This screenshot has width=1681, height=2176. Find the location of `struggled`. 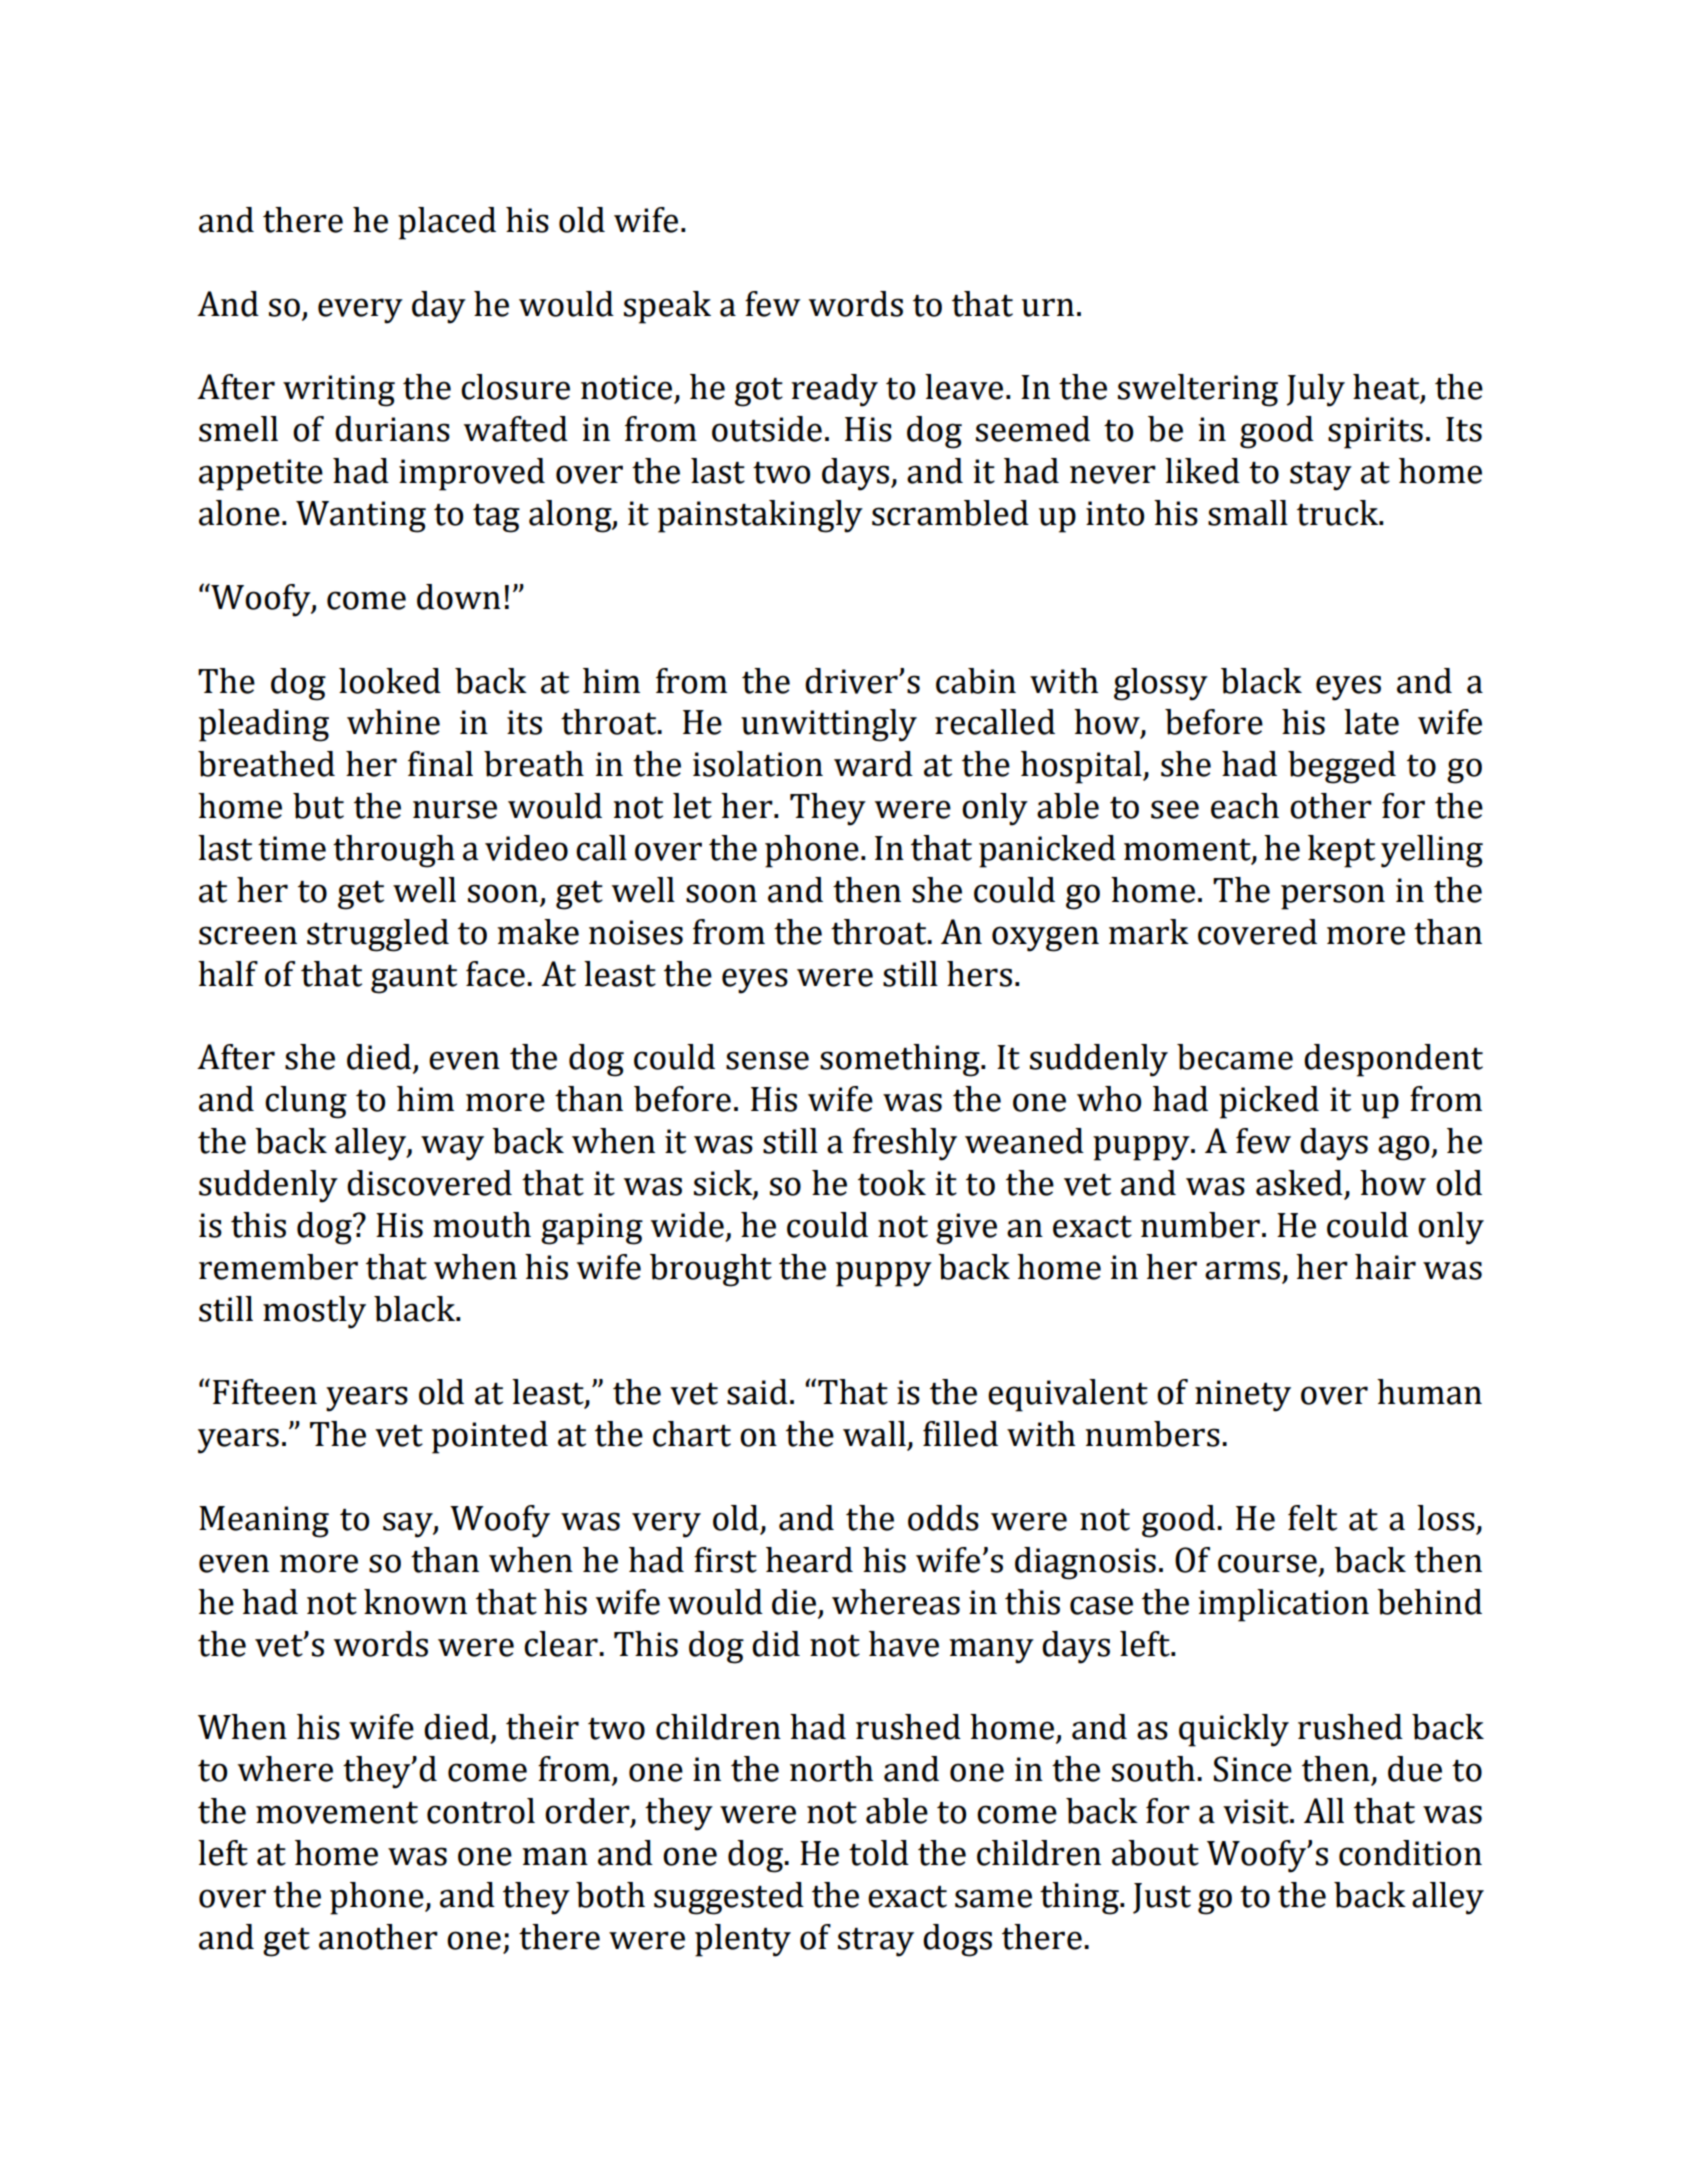

struggled is located at coordinates (378, 935).
